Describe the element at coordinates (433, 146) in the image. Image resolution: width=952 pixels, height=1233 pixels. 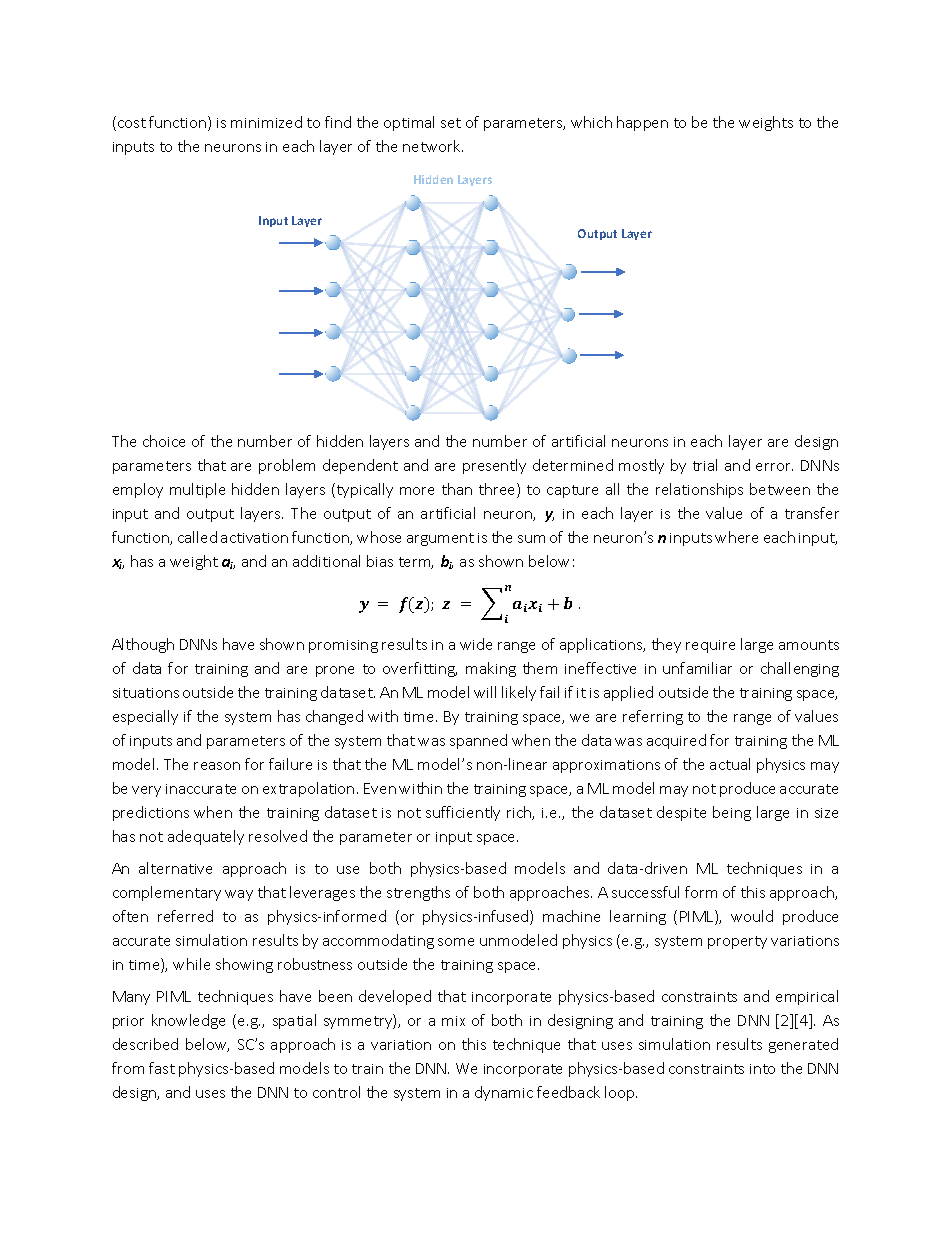
I see `network` at that location.
